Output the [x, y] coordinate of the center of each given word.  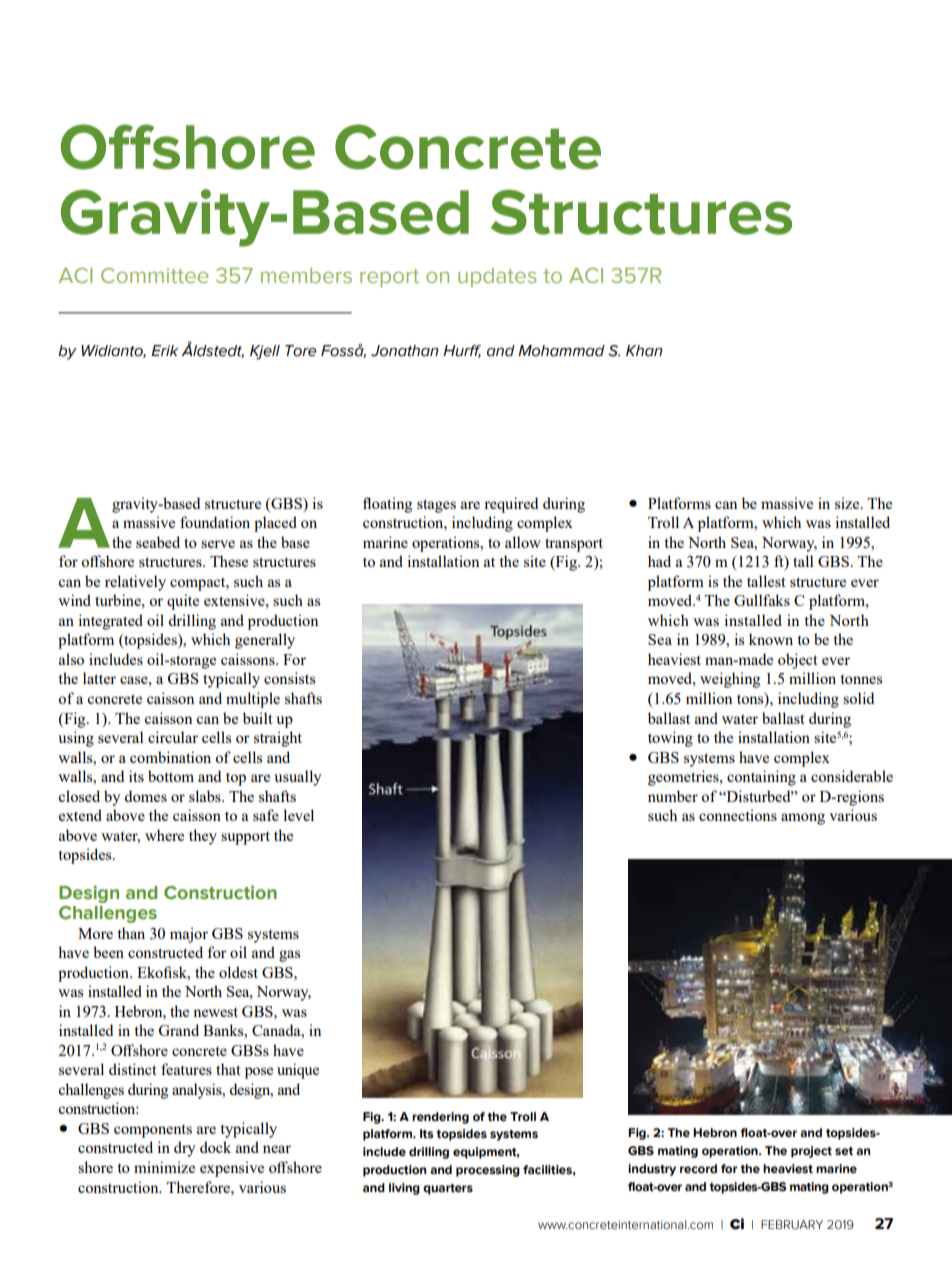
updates [497, 277]
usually [297, 778]
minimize [164, 1167]
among [803, 819]
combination [170, 757]
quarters [448, 1189]
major [189, 935]
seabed [158, 542]
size [848, 503]
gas [289, 956]
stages [436, 506]
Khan [644, 351]
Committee [154, 275]
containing [761, 778]
